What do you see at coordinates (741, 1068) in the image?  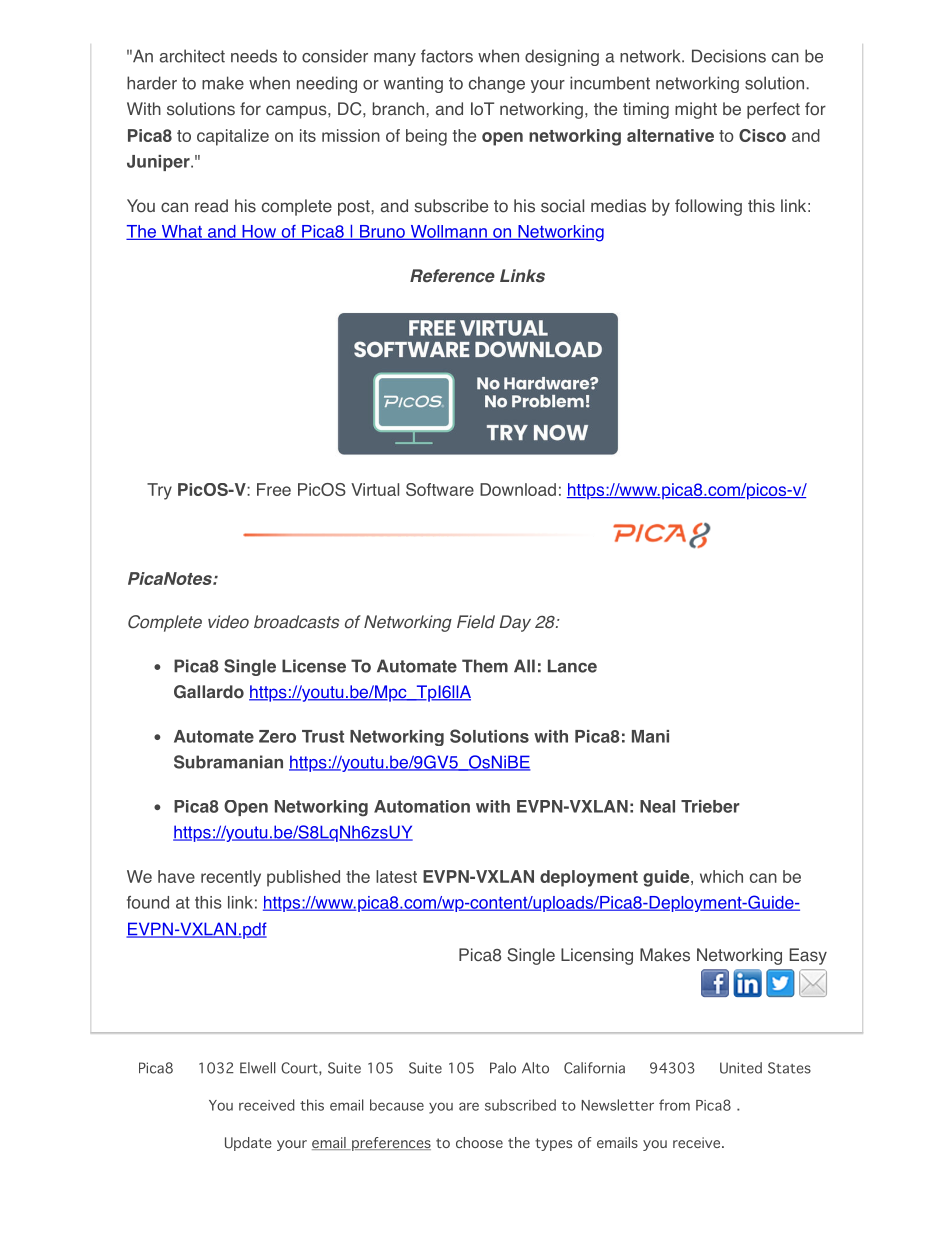 I see `United` at bounding box center [741, 1068].
